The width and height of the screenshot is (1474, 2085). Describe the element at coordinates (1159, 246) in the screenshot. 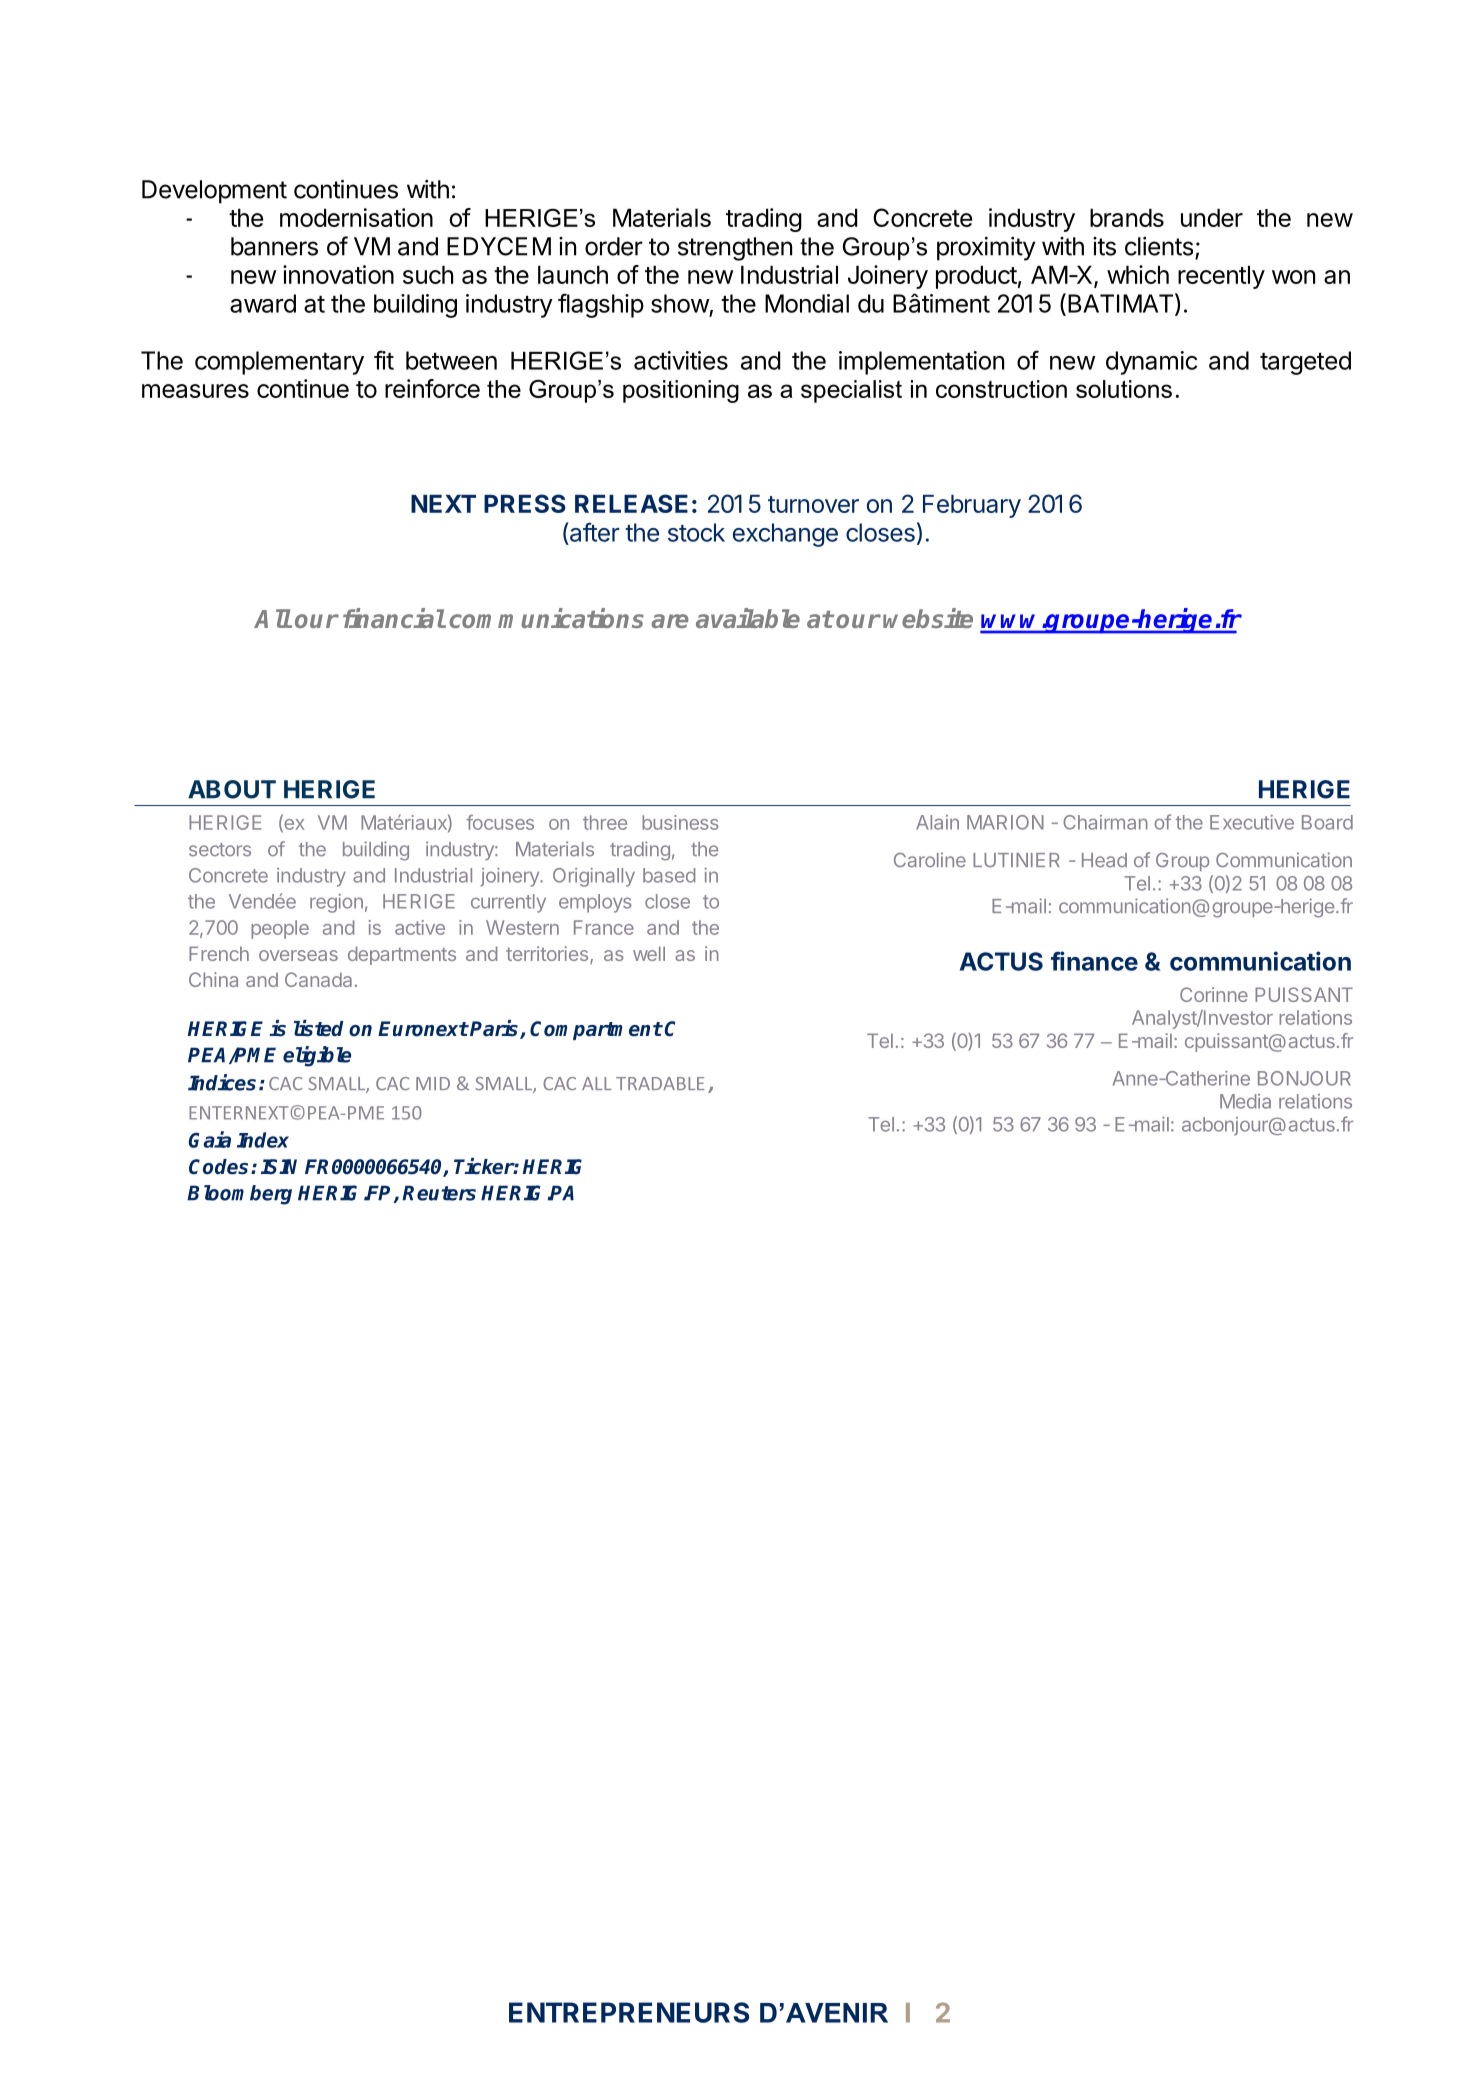

I see `clients` at that location.
